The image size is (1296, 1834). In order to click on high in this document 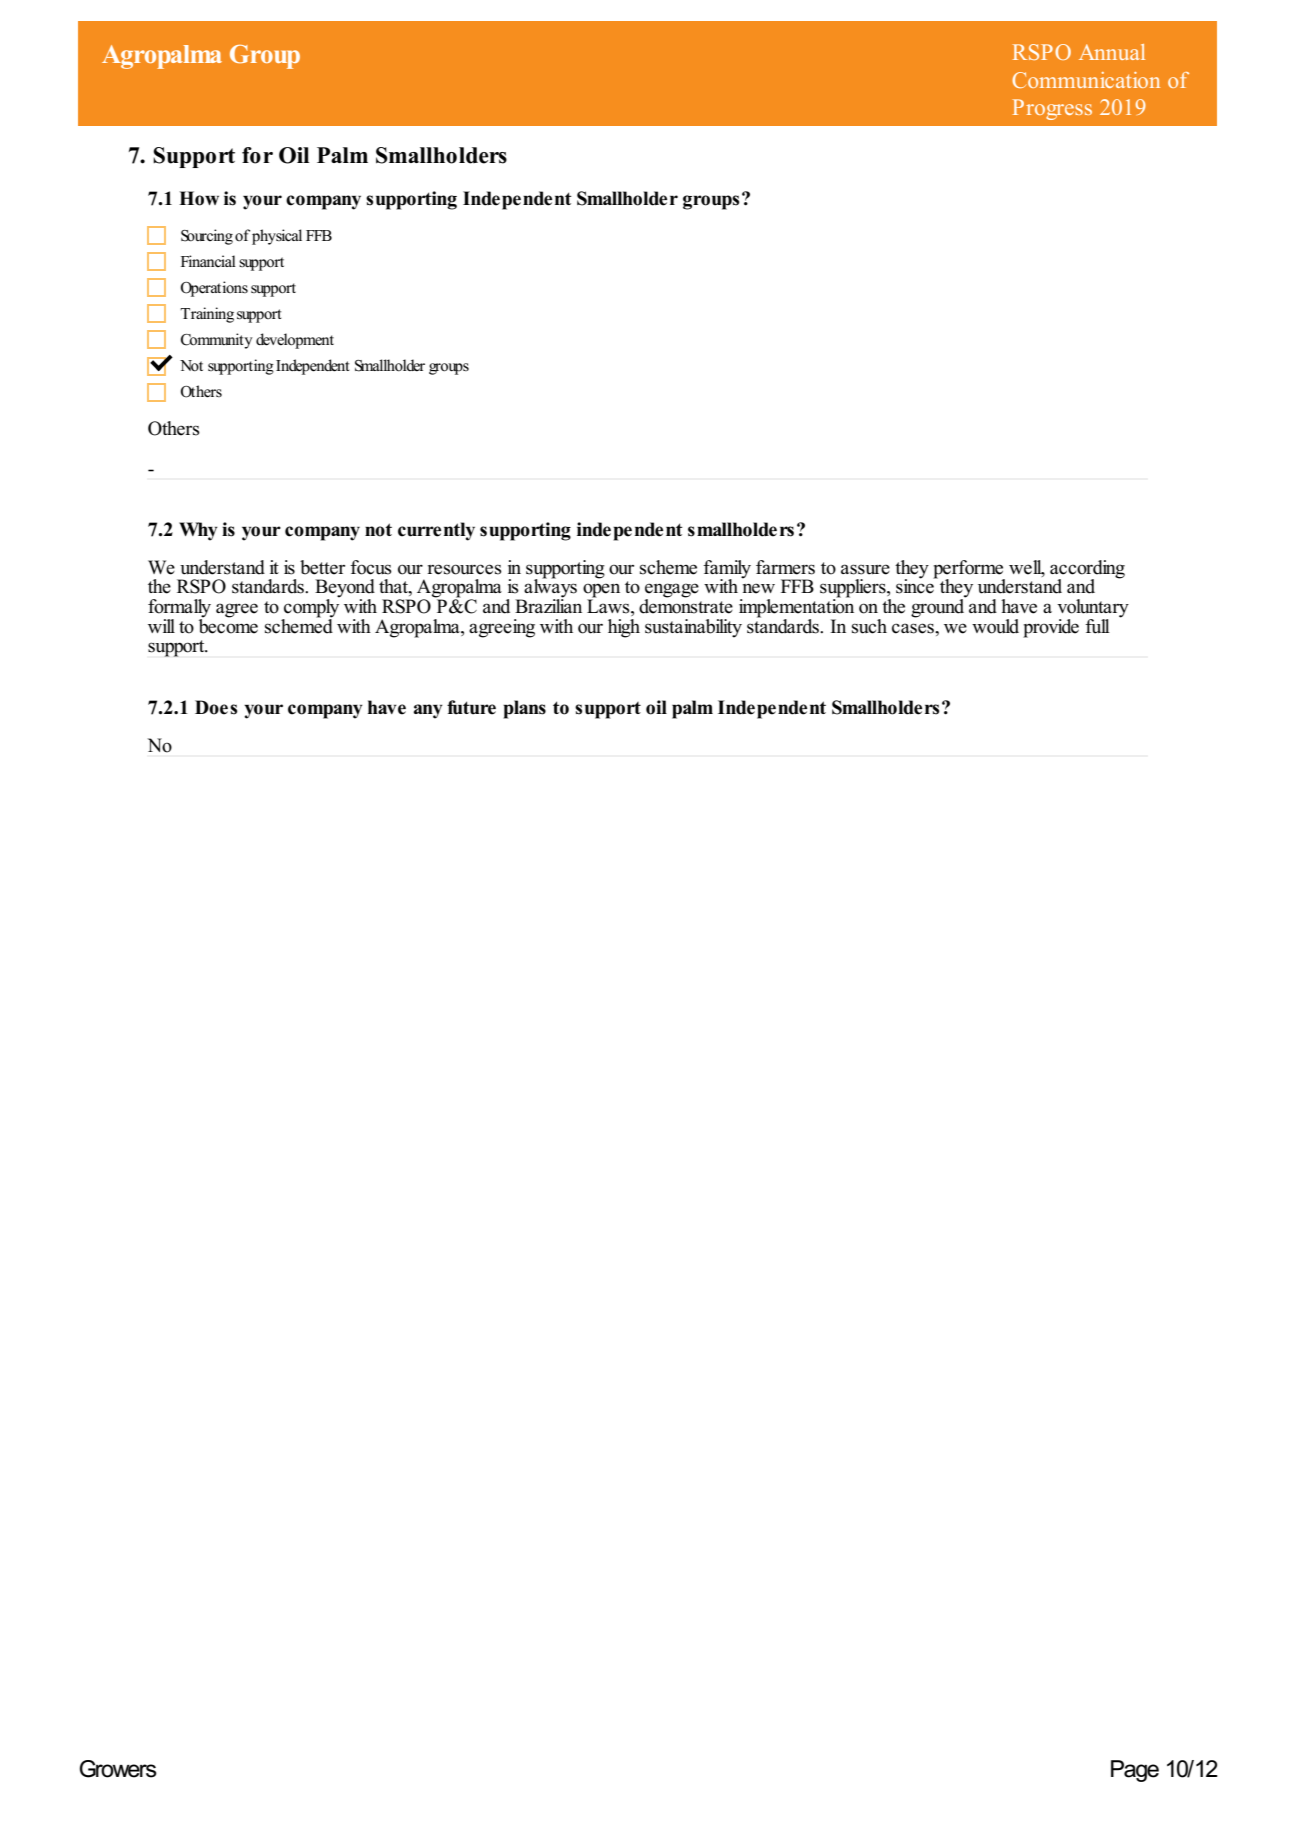, I will do `click(624, 628)`.
